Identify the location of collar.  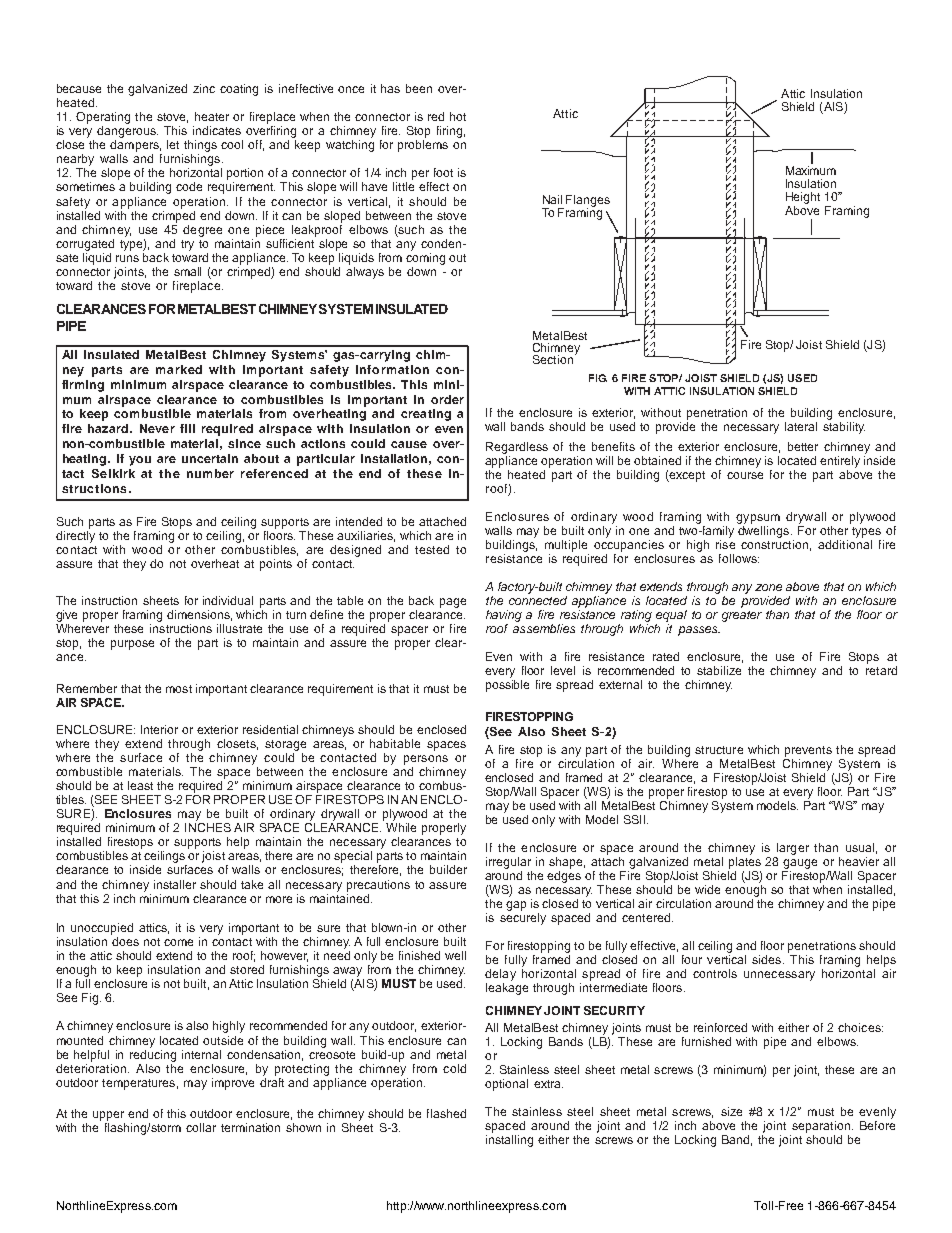
(201, 1127).
